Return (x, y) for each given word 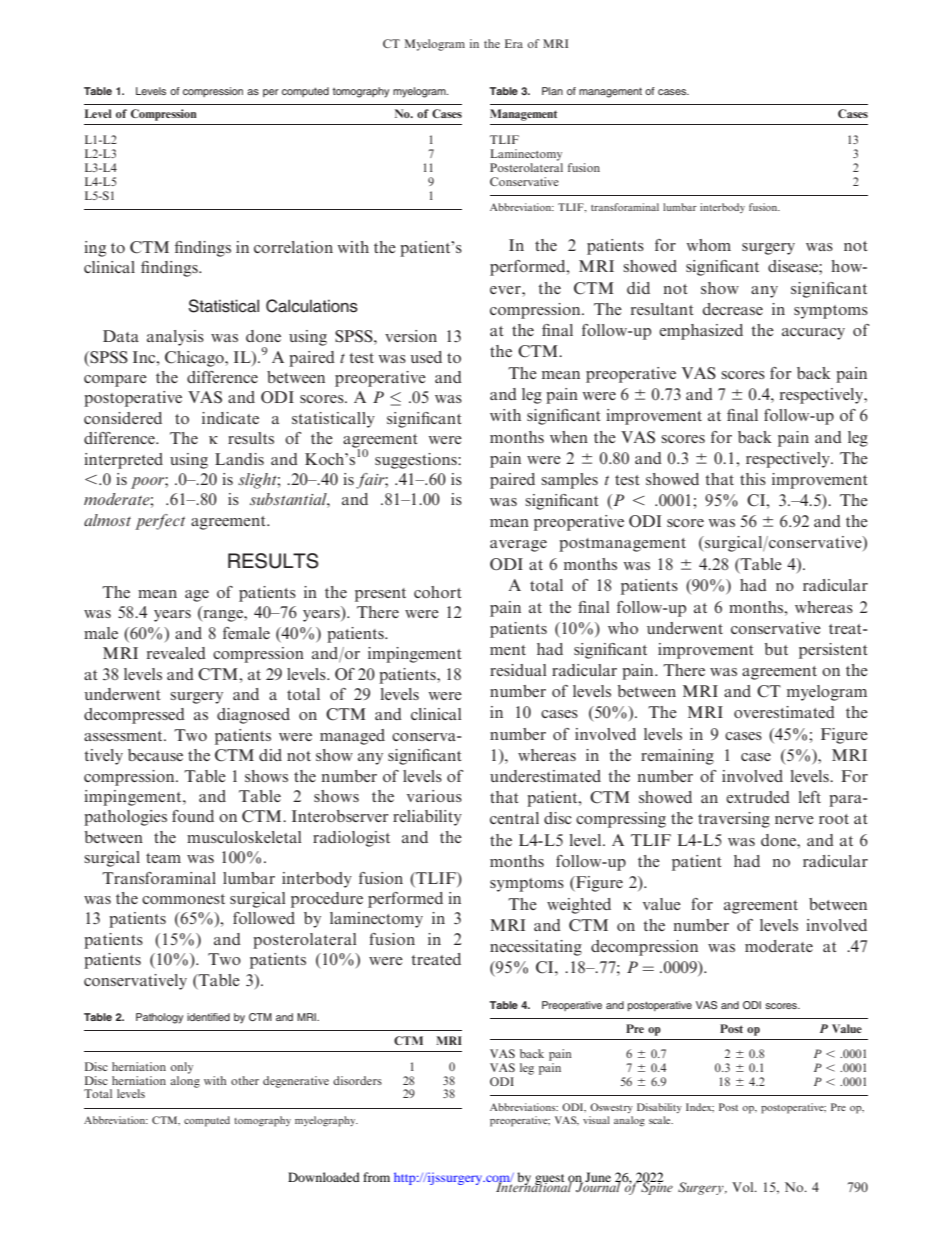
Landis (239, 459)
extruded (758, 797)
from (376, 1177)
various (434, 796)
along (185, 1080)
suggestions (417, 461)
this (753, 479)
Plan (552, 91)
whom (709, 245)
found (193, 816)
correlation (293, 247)
